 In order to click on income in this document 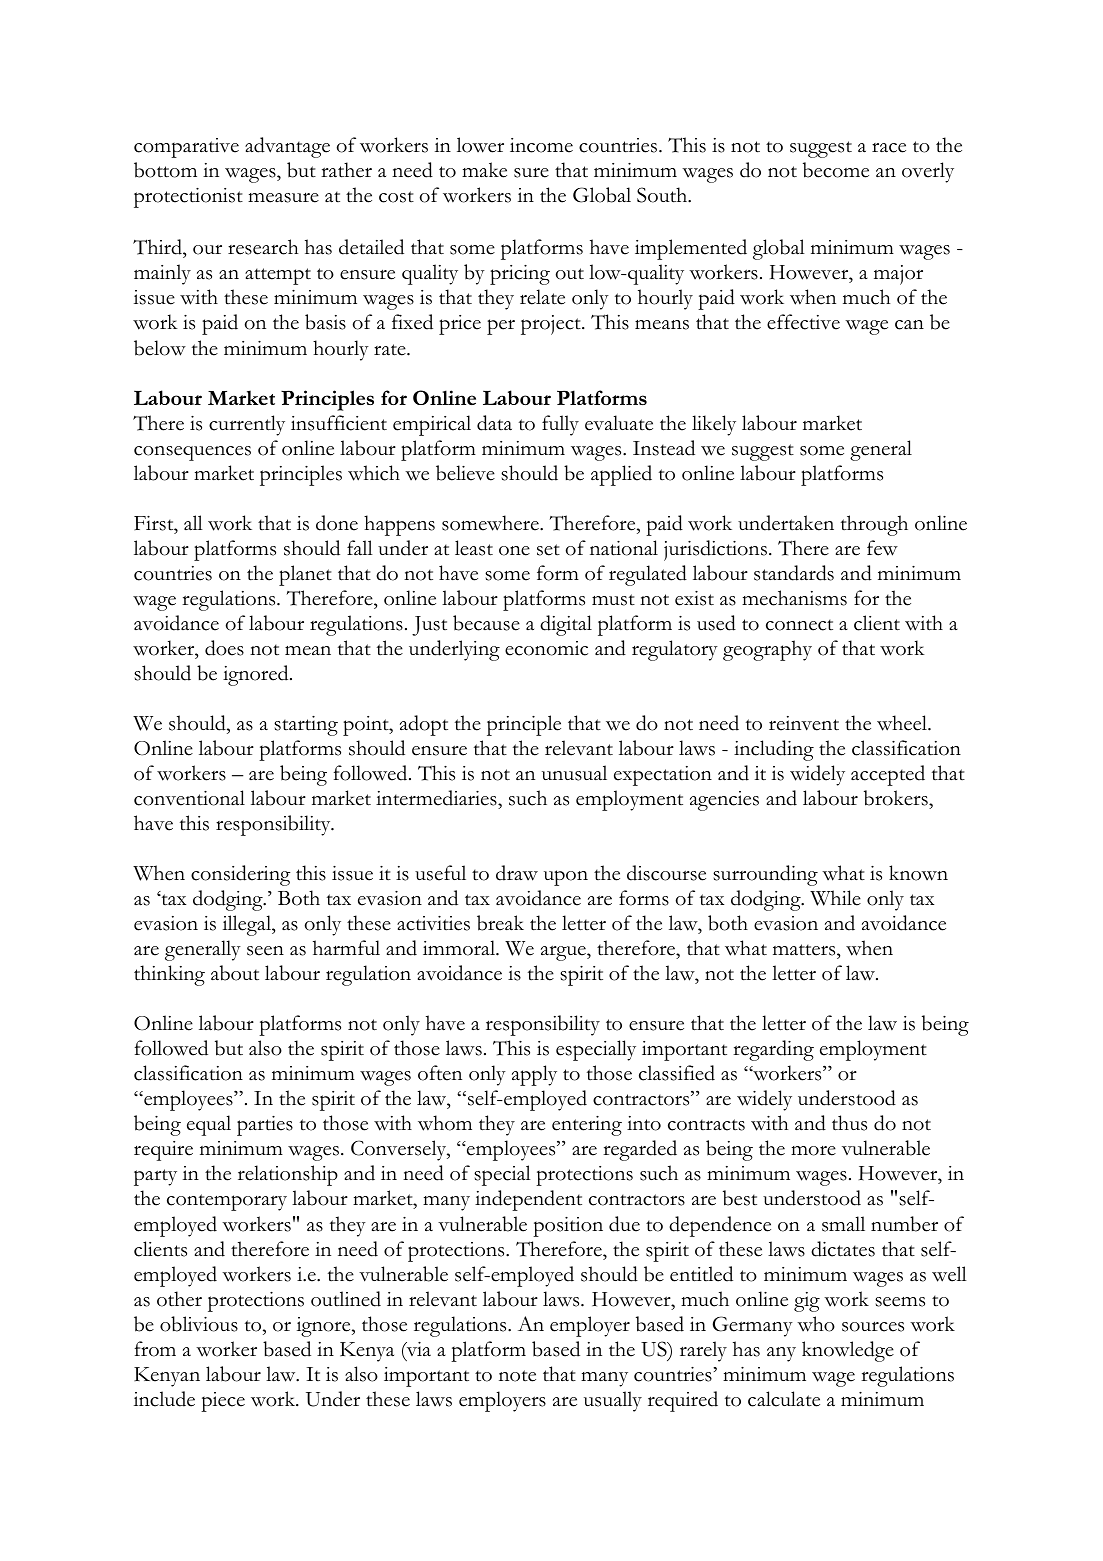, I will do `click(541, 145)`.
